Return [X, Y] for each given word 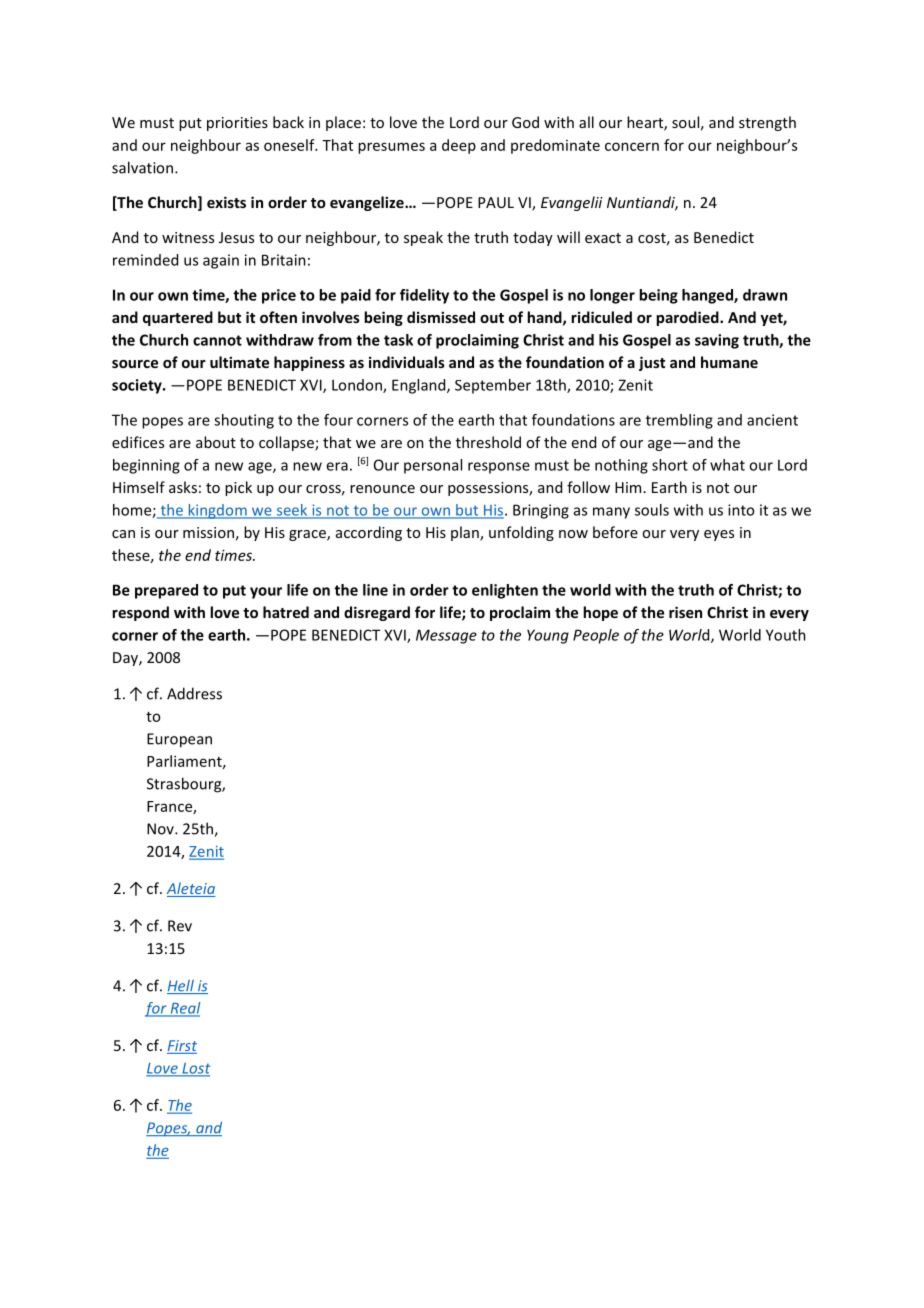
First [182, 1045]
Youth [786, 635]
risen [685, 612]
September [493, 386]
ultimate [239, 362]
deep [459, 146]
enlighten [505, 591]
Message [446, 636]
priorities [237, 124]
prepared [166, 591]
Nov [161, 829]
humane [729, 362]
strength [767, 123]
